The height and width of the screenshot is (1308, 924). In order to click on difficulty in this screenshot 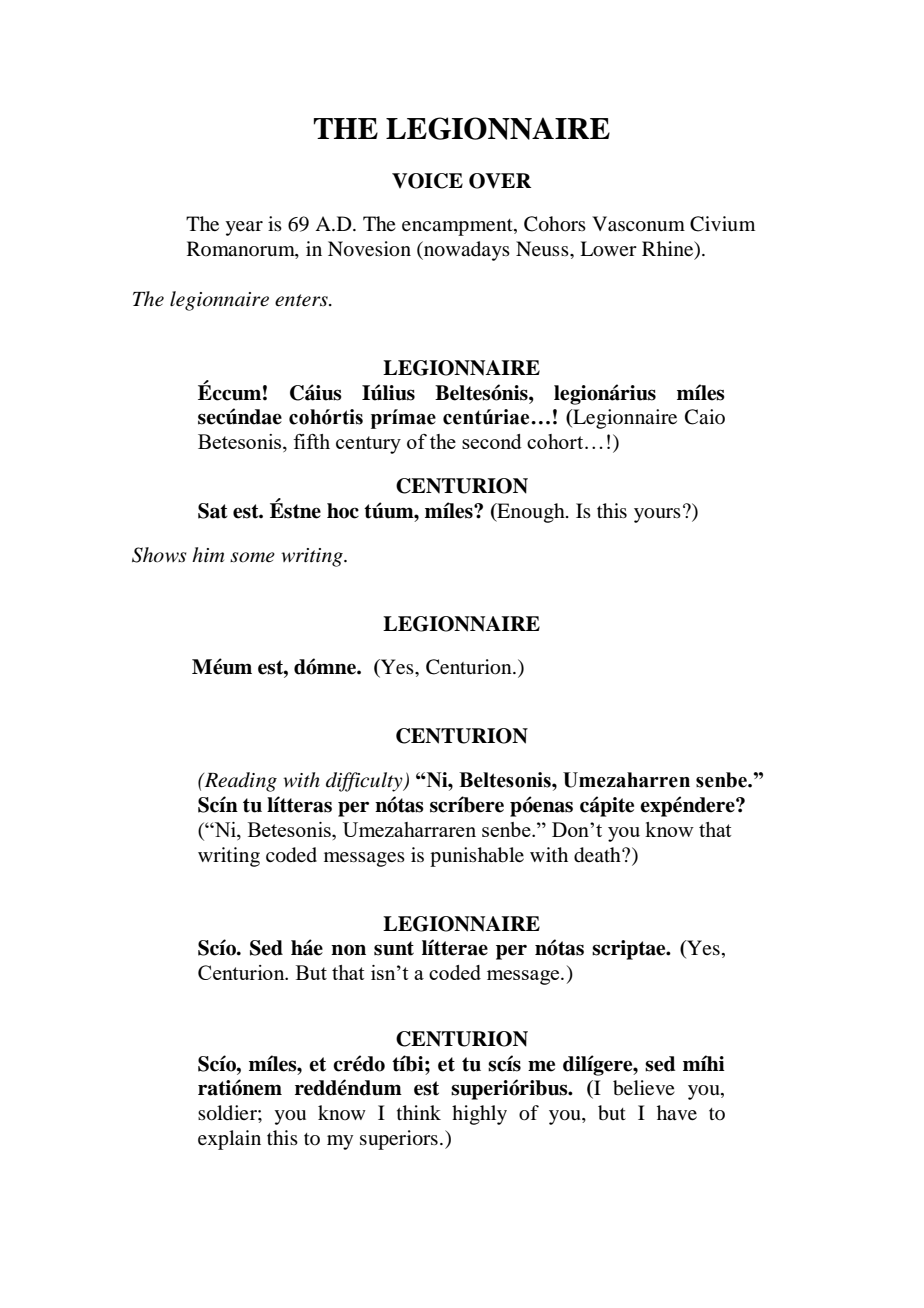, I will do `click(365, 782)`.
